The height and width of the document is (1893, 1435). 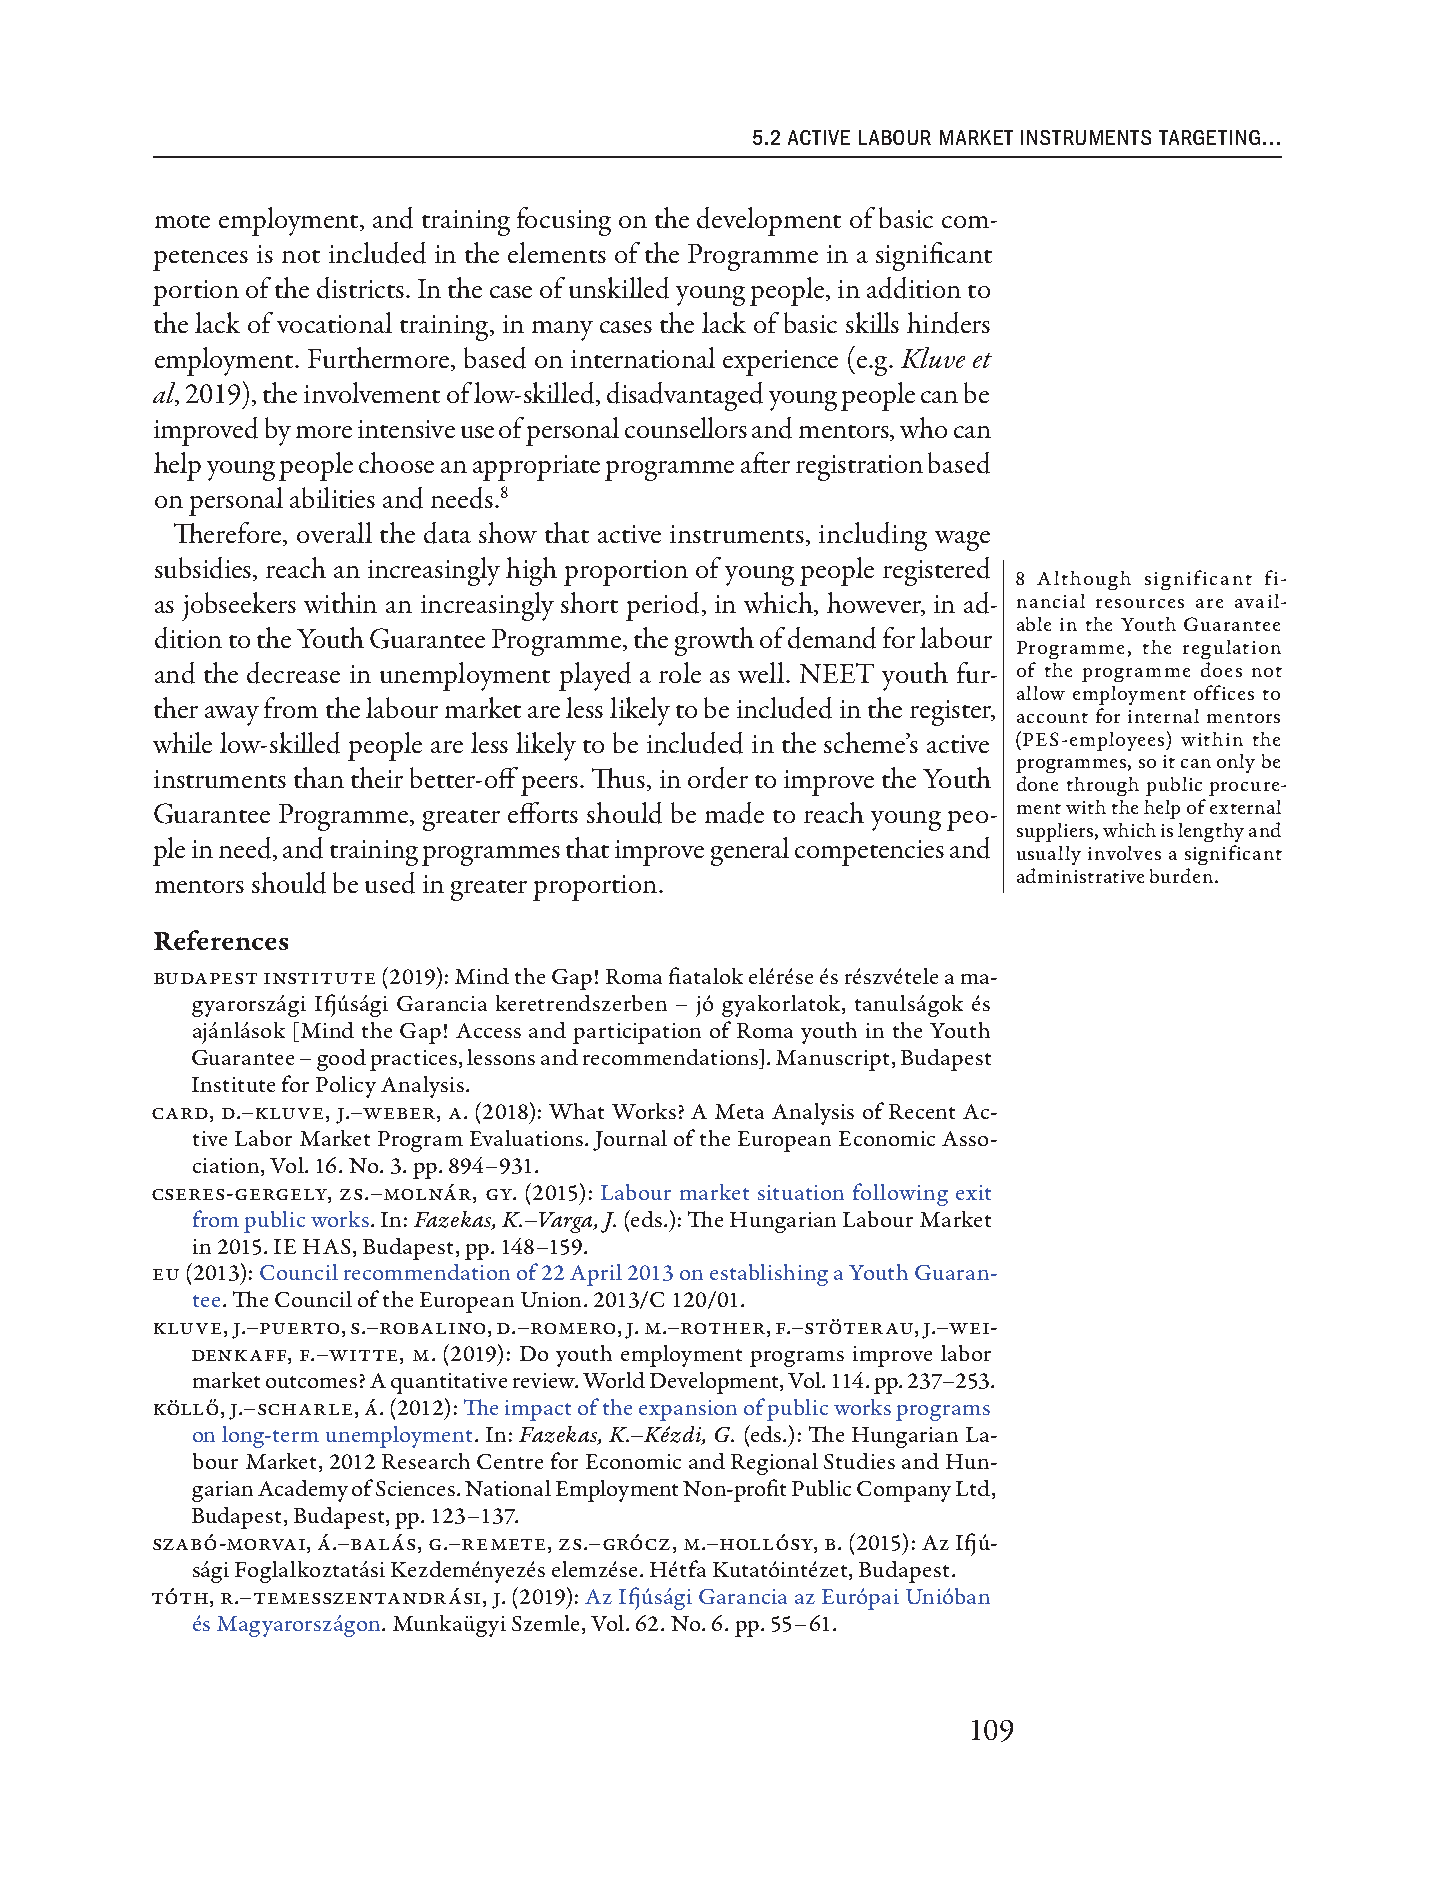 I want to click on than, so click(x=319, y=777).
